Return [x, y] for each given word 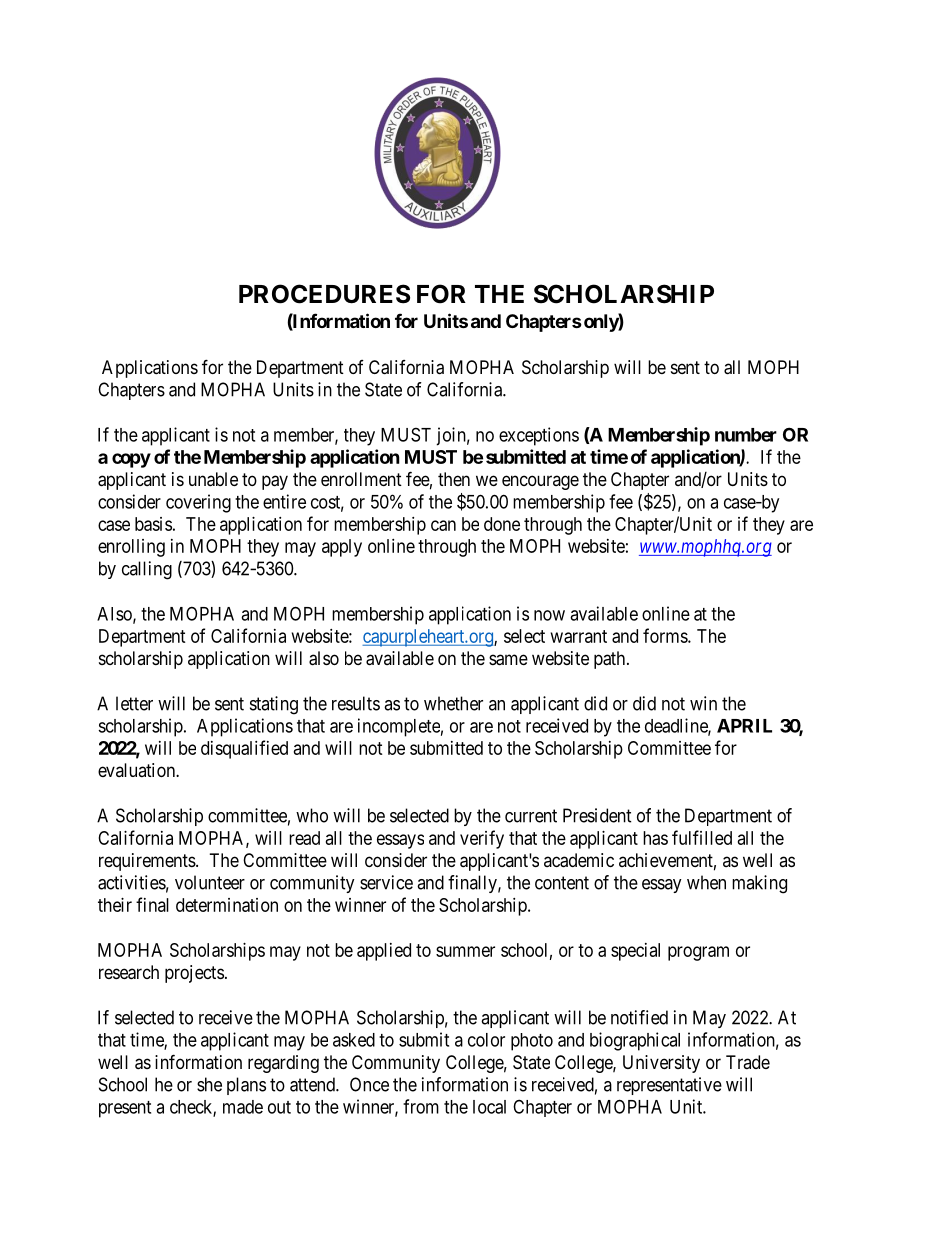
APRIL [744, 726]
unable [213, 479]
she [209, 1084]
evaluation [137, 770]
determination [227, 905]
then [454, 479]
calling [147, 570]
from [421, 1106]
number [746, 435]
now [549, 615]
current [531, 816]
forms [666, 635]
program [698, 953]
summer [465, 951]
